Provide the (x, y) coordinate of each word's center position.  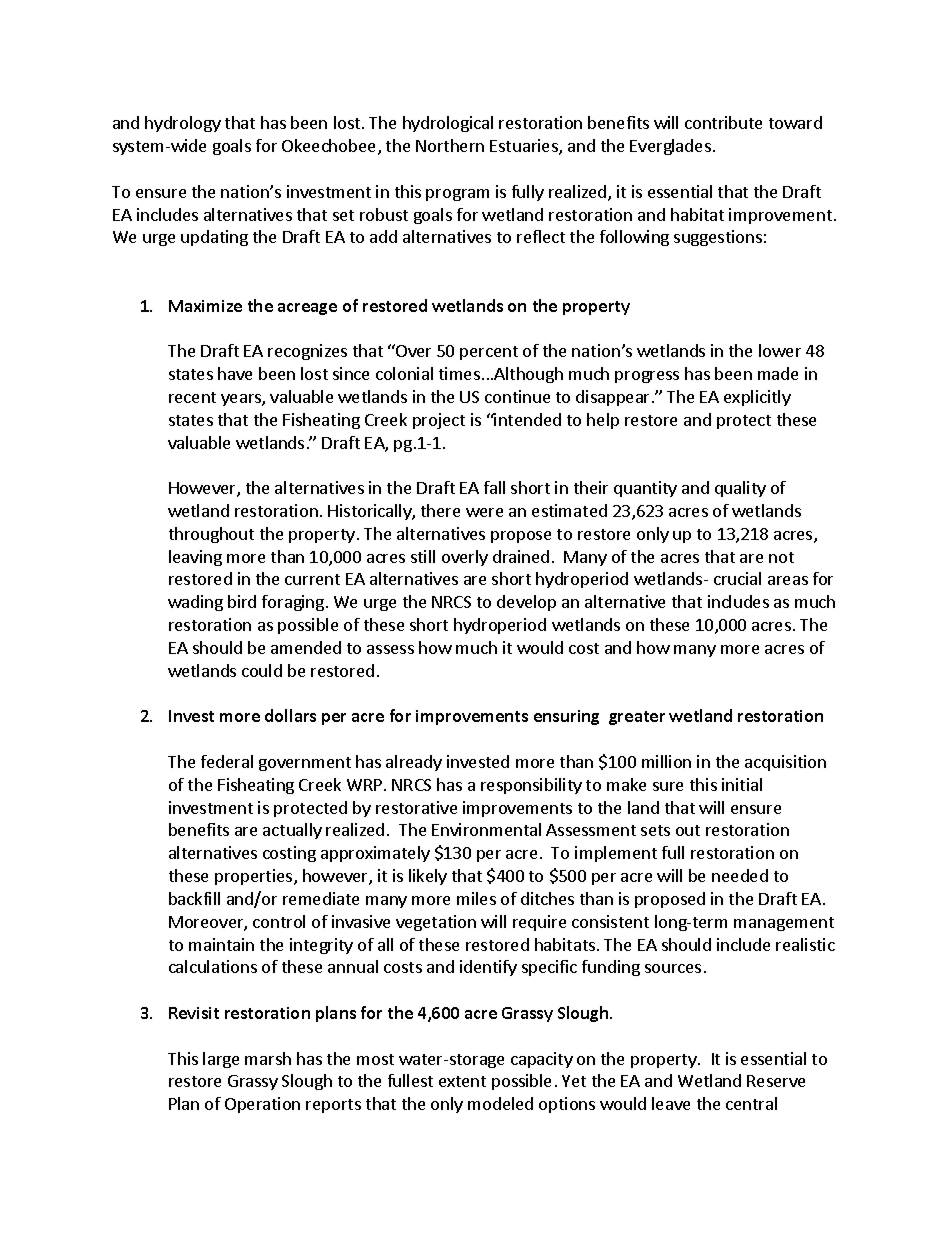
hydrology (183, 124)
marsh (268, 1058)
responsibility (531, 786)
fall (494, 487)
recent (192, 397)
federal (227, 761)
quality (740, 489)
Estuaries (525, 147)
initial (742, 784)
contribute (723, 122)
